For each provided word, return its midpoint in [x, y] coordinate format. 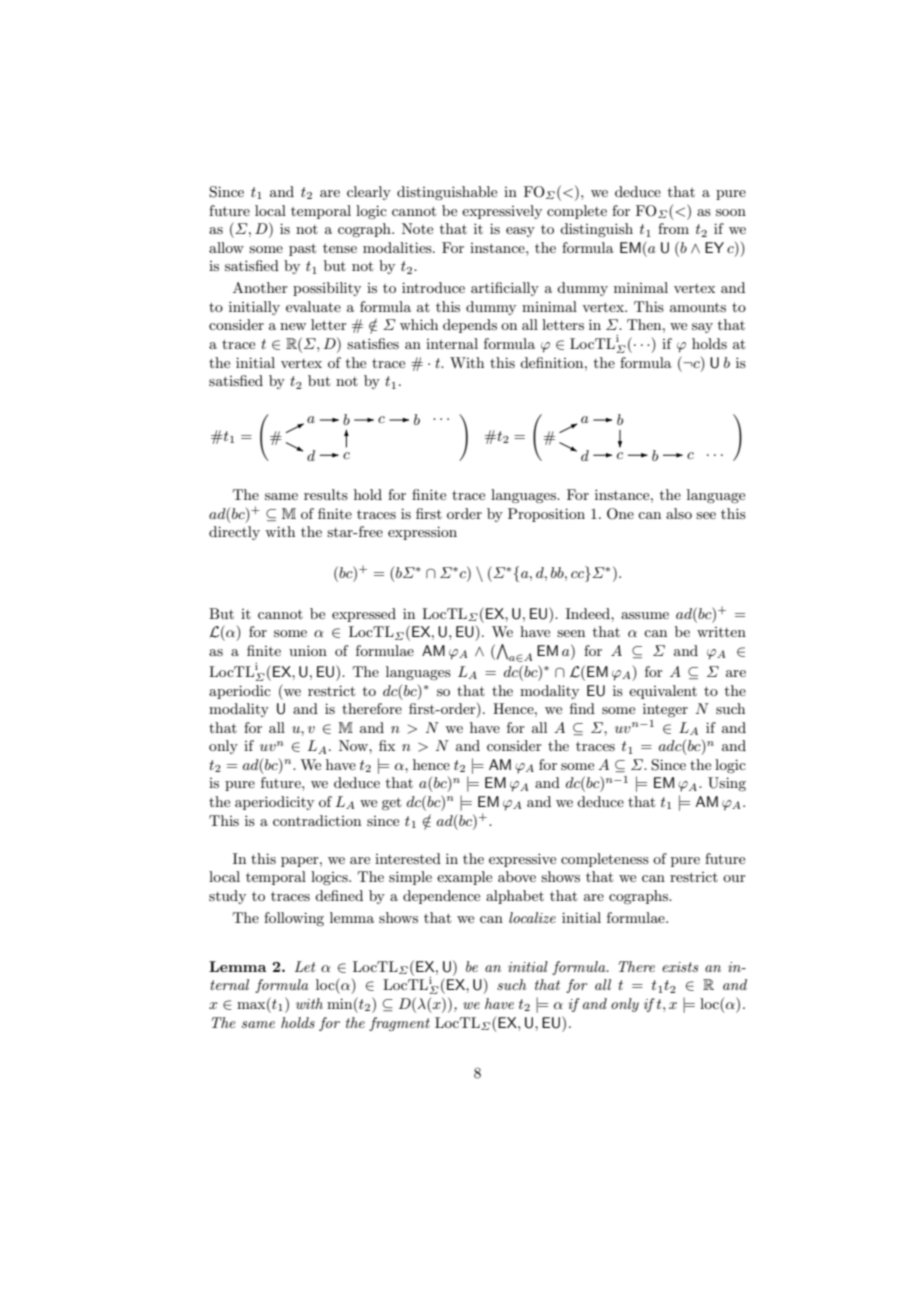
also [679, 513]
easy [520, 232]
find [582, 708]
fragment [399, 1024]
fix [387, 745]
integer [665, 710]
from [673, 228]
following [294, 919]
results [326, 494]
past [302, 249]
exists [680, 967]
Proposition [546, 515]
